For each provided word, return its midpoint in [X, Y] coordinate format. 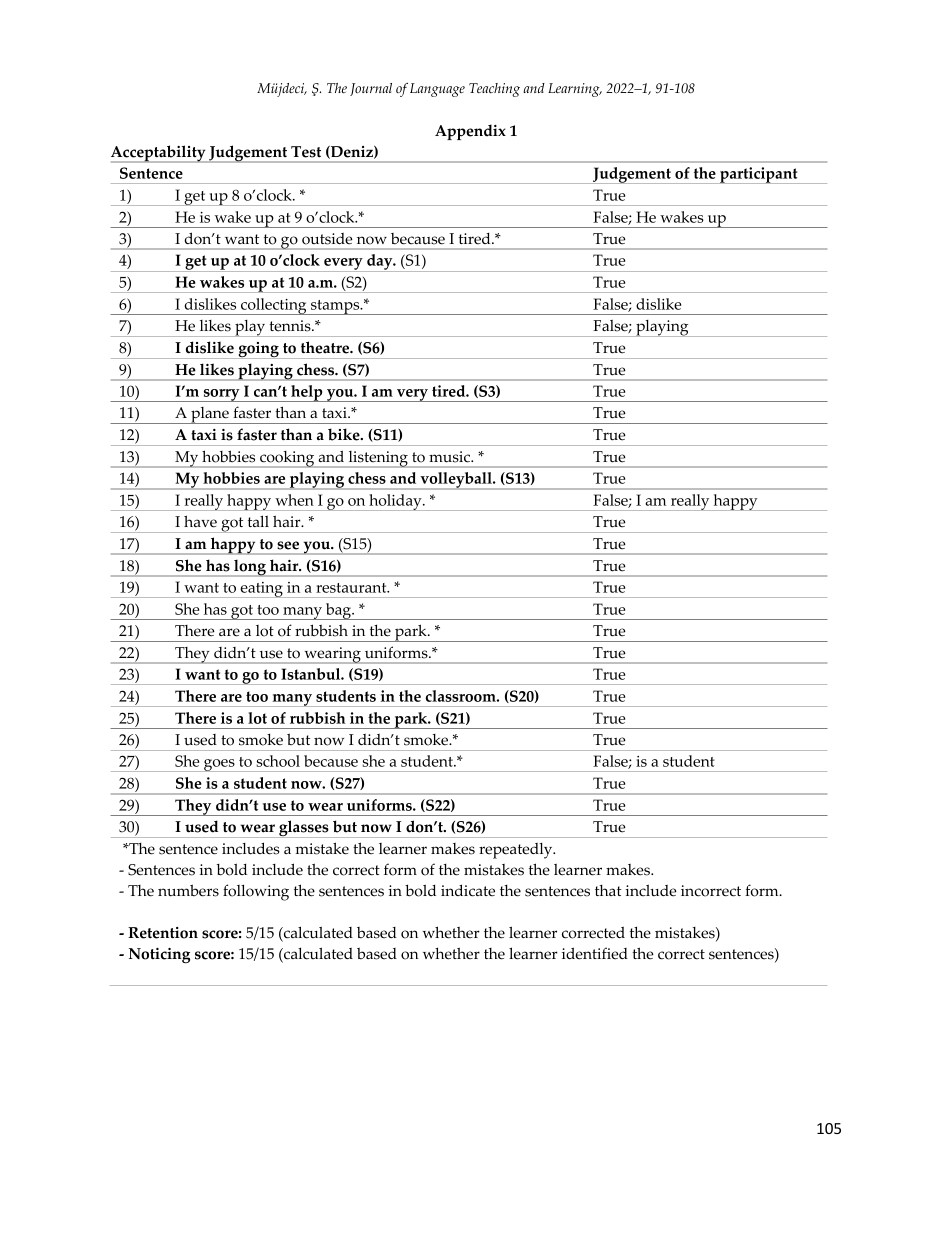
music [451, 457]
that [608, 890]
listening [378, 459]
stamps [335, 307]
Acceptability [159, 154]
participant [759, 175]
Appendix [470, 132]
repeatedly [517, 851]
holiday [395, 502]
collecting [274, 306]
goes [219, 765]
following [256, 892]
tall [258, 521]
